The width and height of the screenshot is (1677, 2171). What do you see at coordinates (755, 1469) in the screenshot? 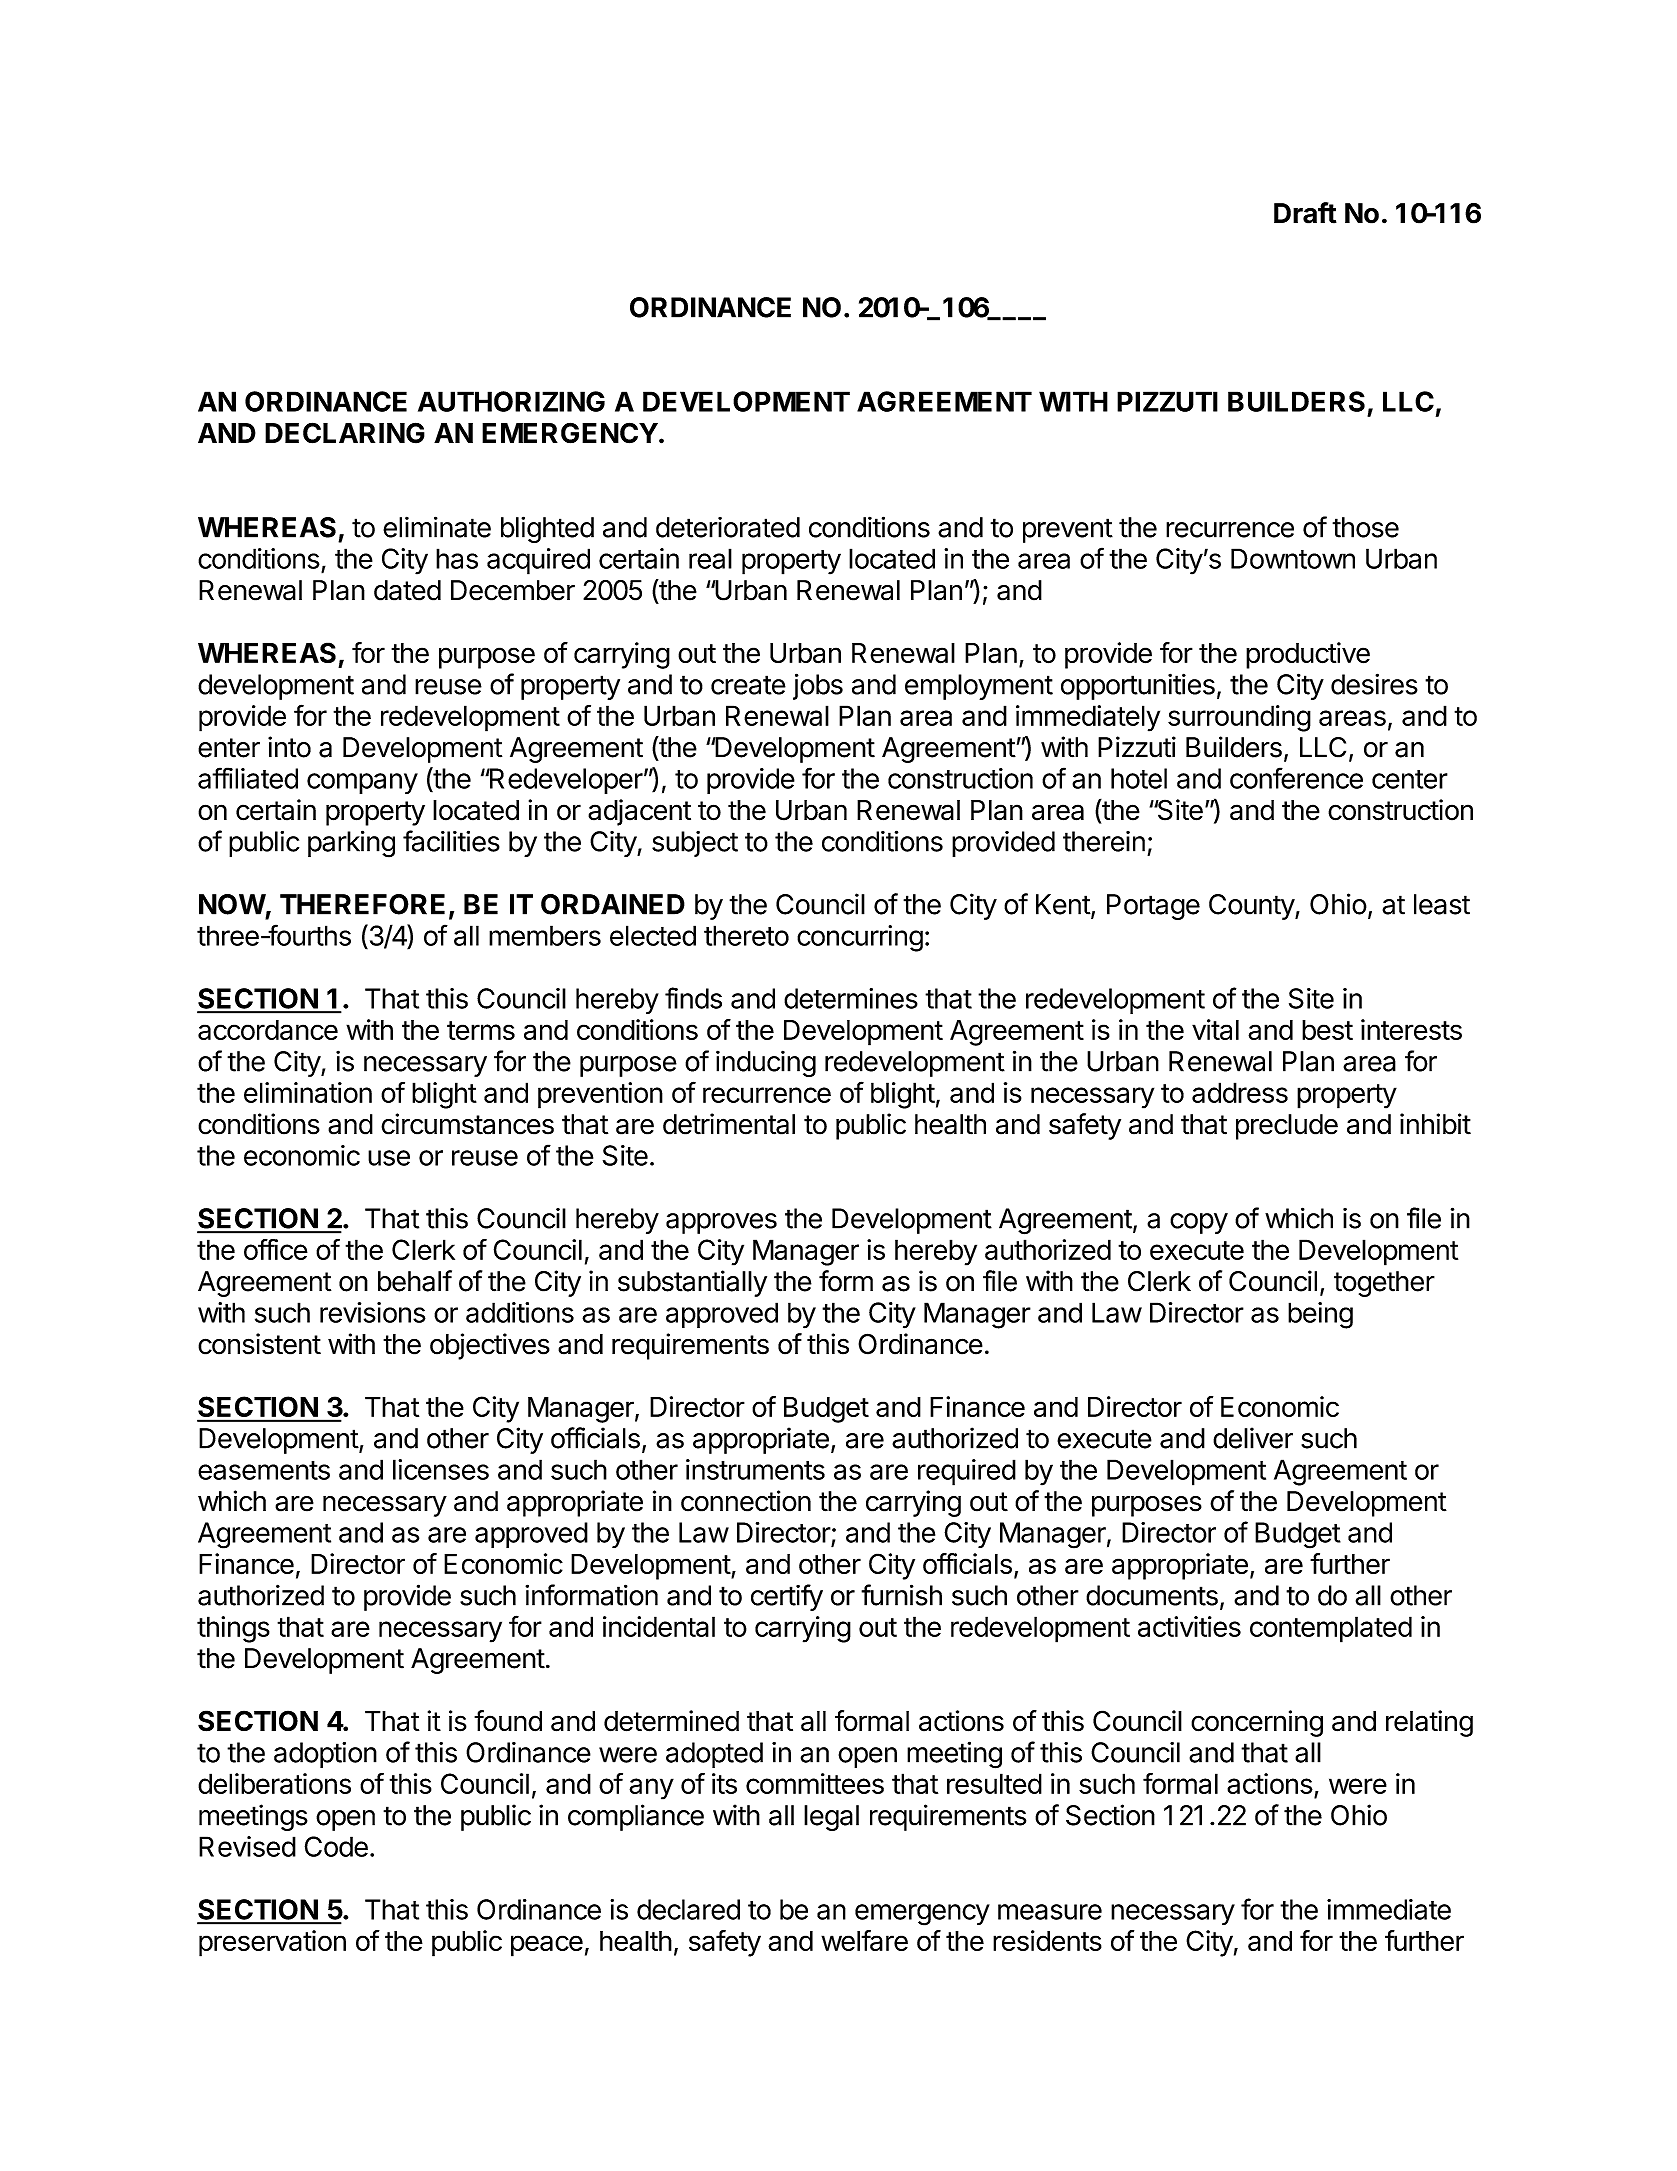
I see `instruments` at bounding box center [755, 1469].
